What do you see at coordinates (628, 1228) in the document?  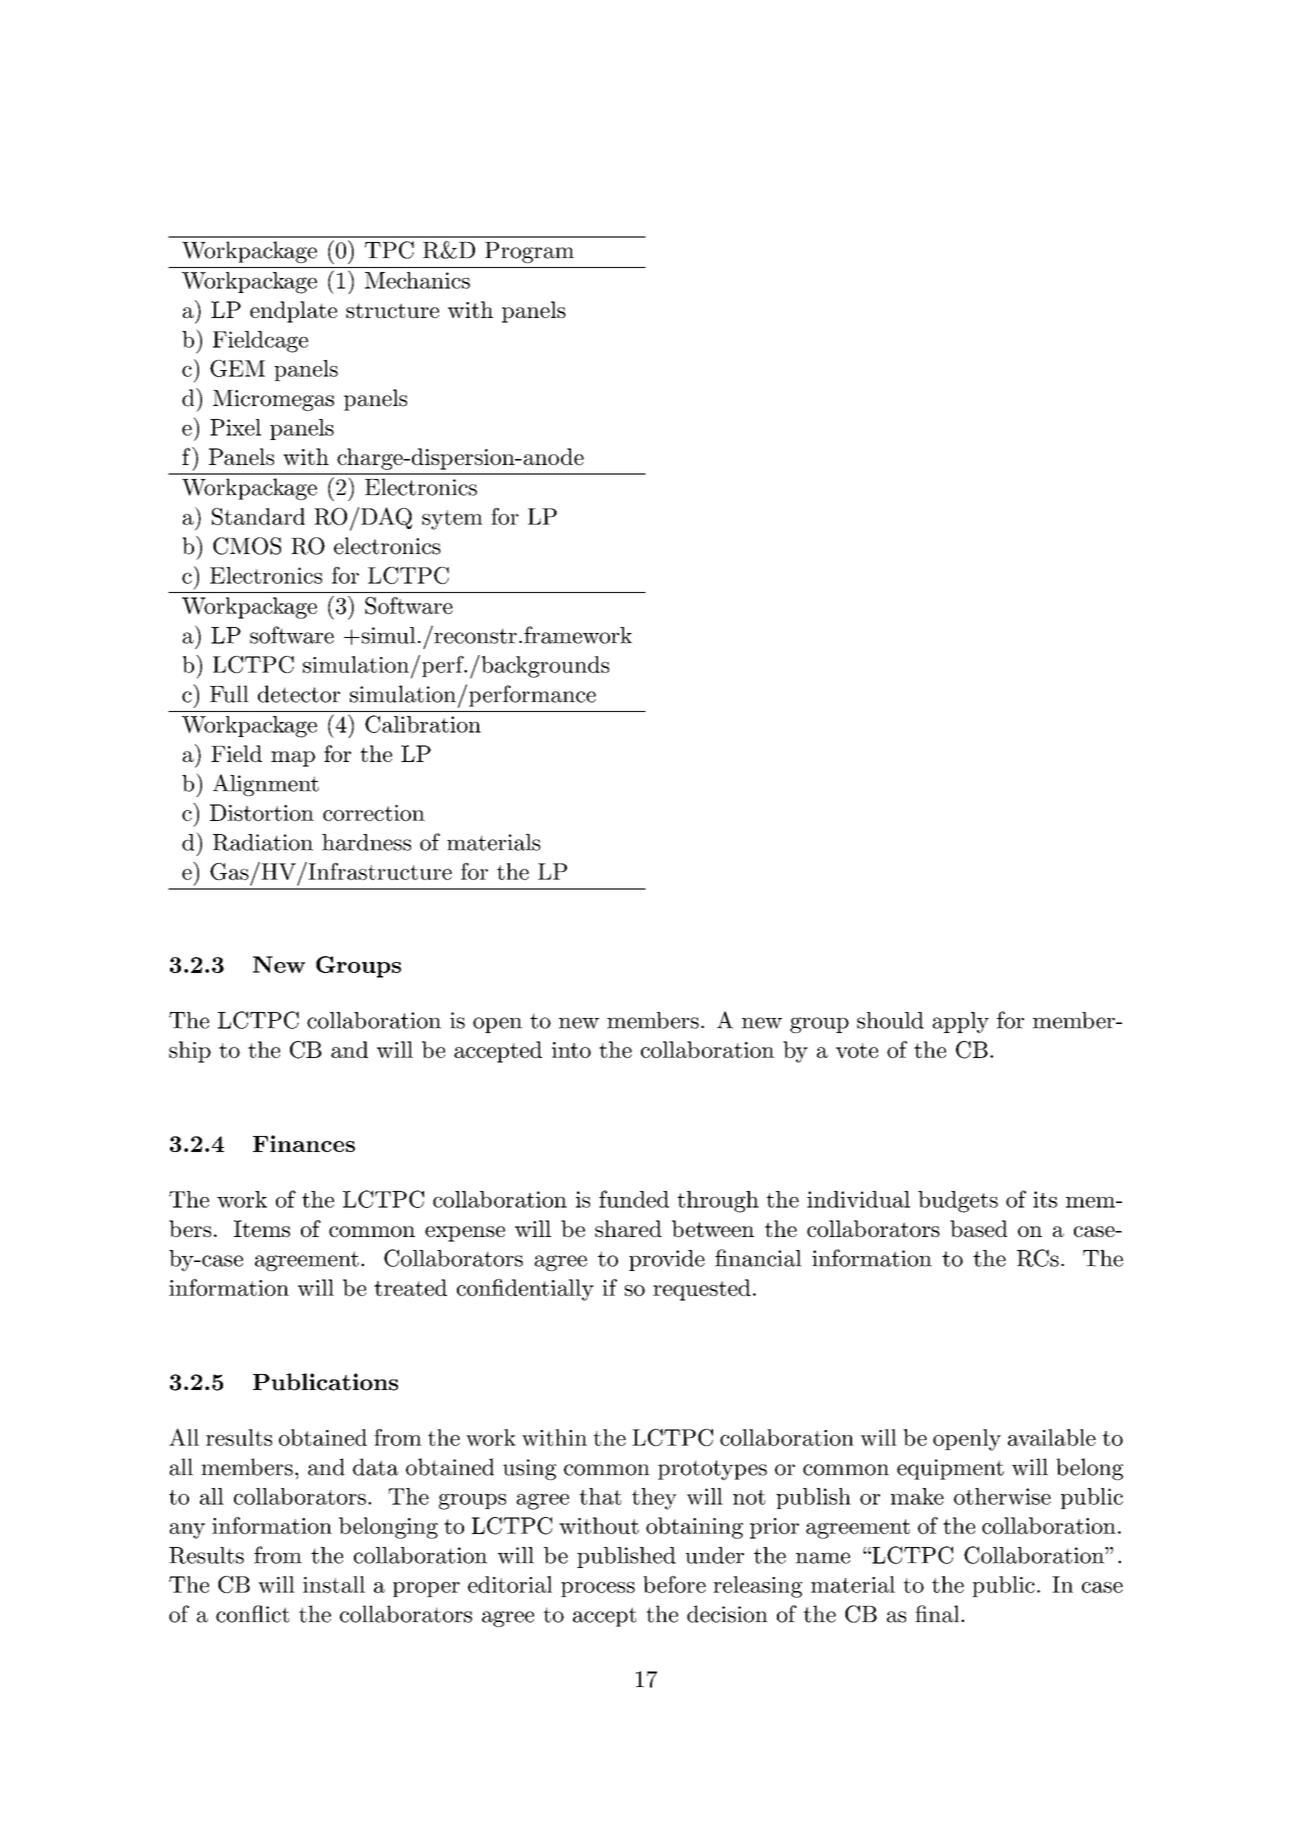 I see `shared` at bounding box center [628, 1228].
